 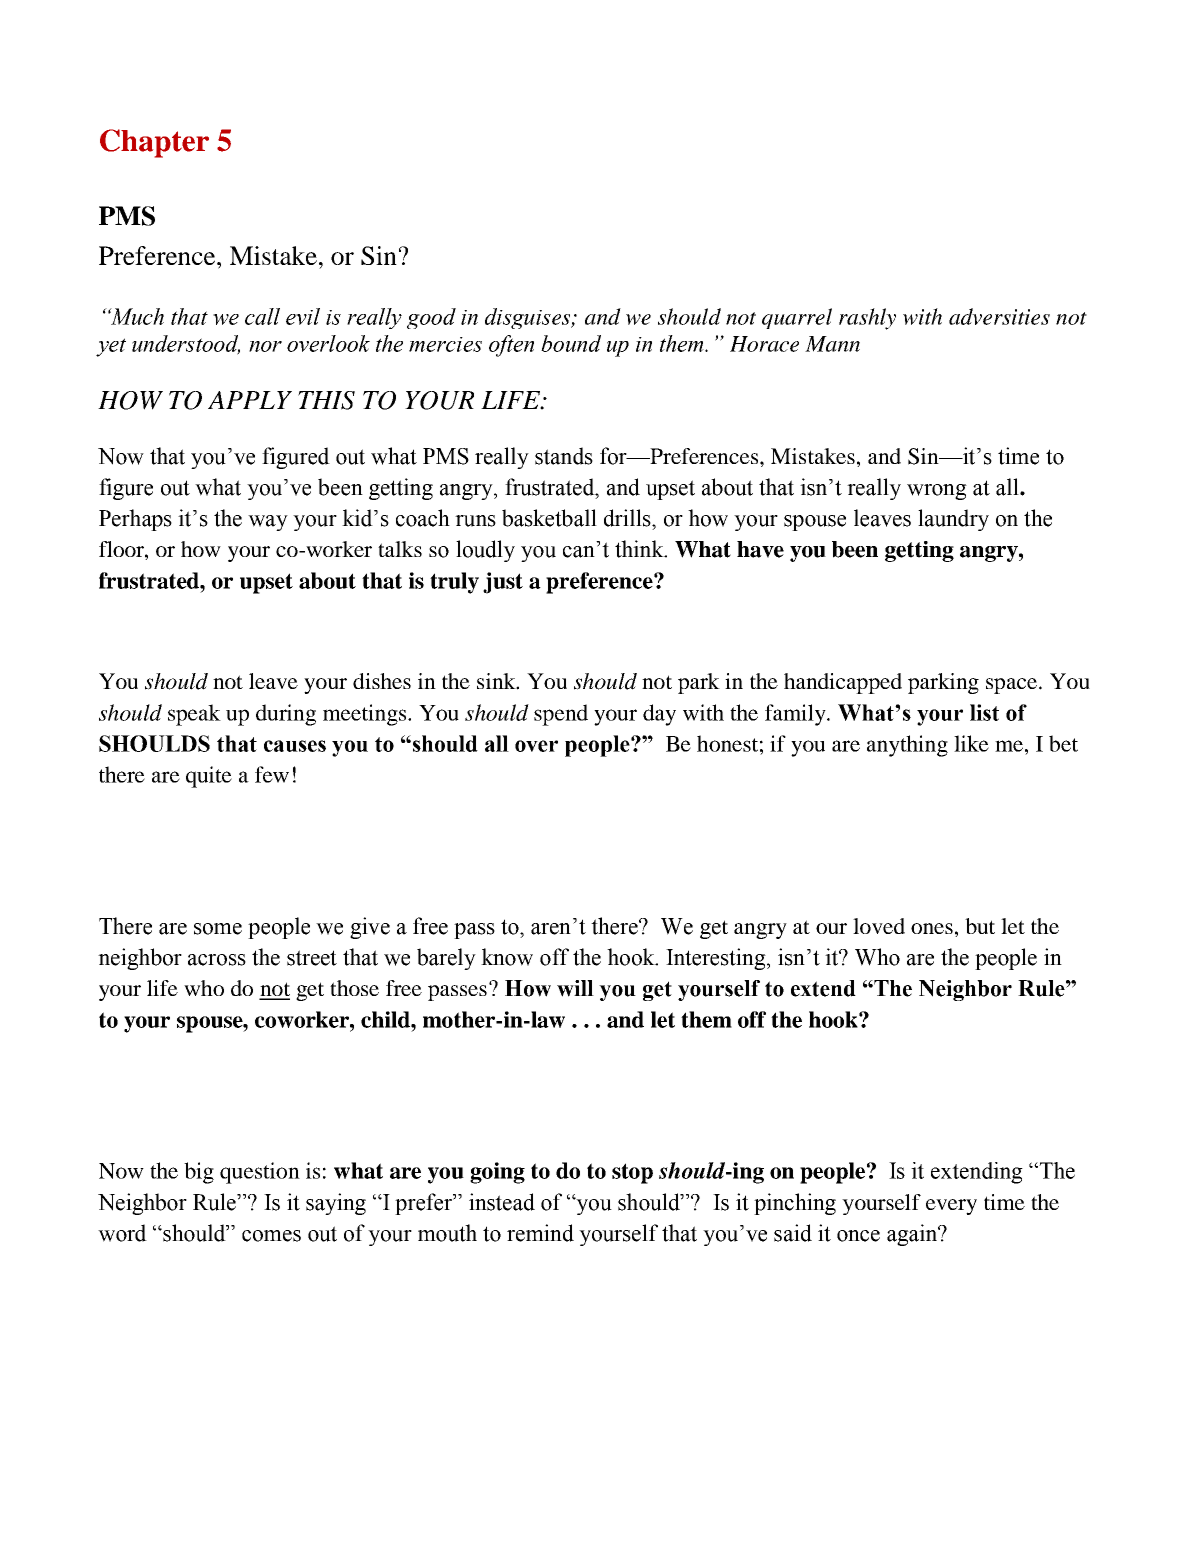 What do you see at coordinates (268, 523) in the screenshot?
I see `way` at bounding box center [268, 523].
